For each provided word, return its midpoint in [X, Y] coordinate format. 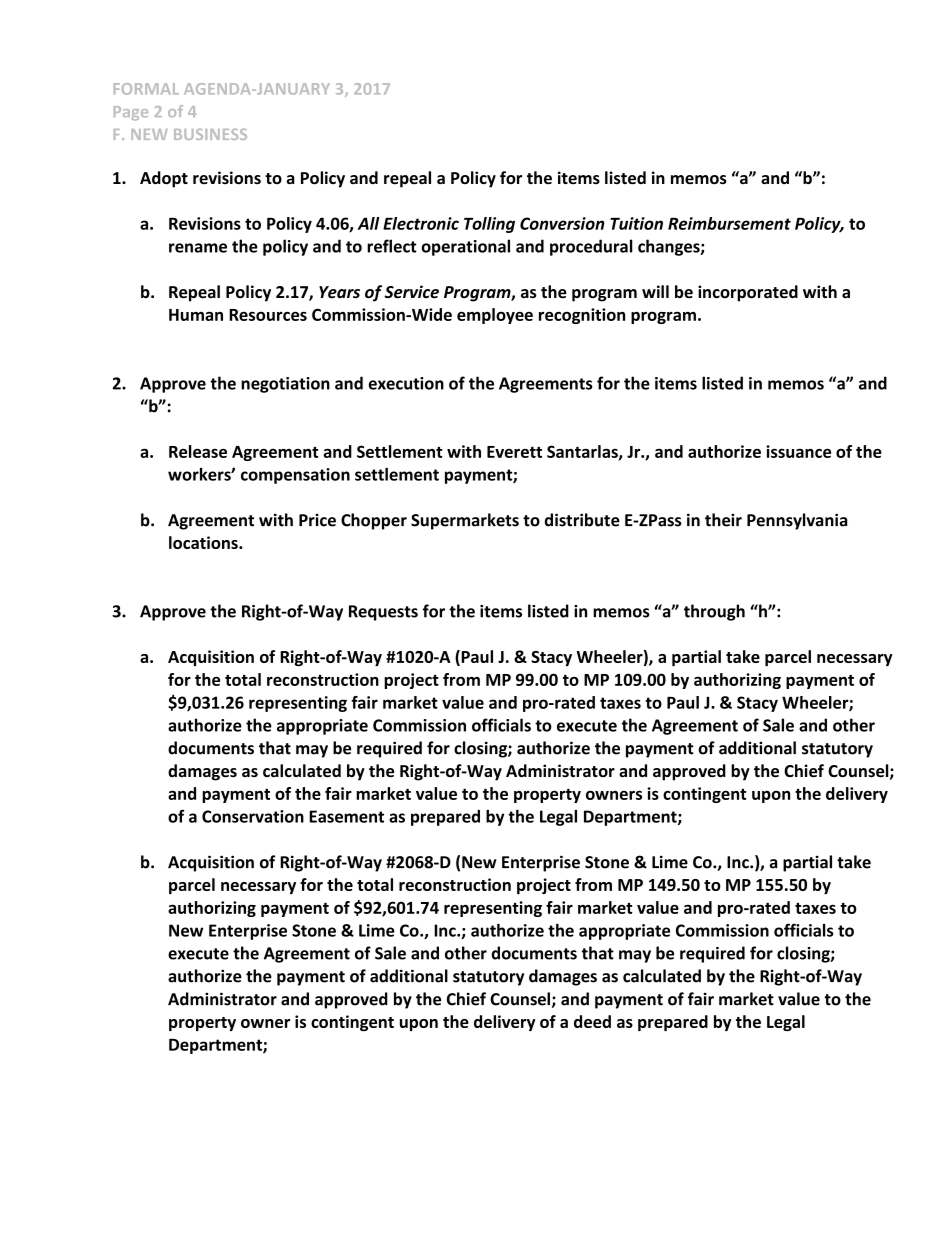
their [723, 520]
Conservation [253, 816]
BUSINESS [210, 134]
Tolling [489, 225]
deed [592, 1021]
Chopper [374, 521]
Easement [346, 816]
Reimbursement [729, 223]
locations [204, 542]
